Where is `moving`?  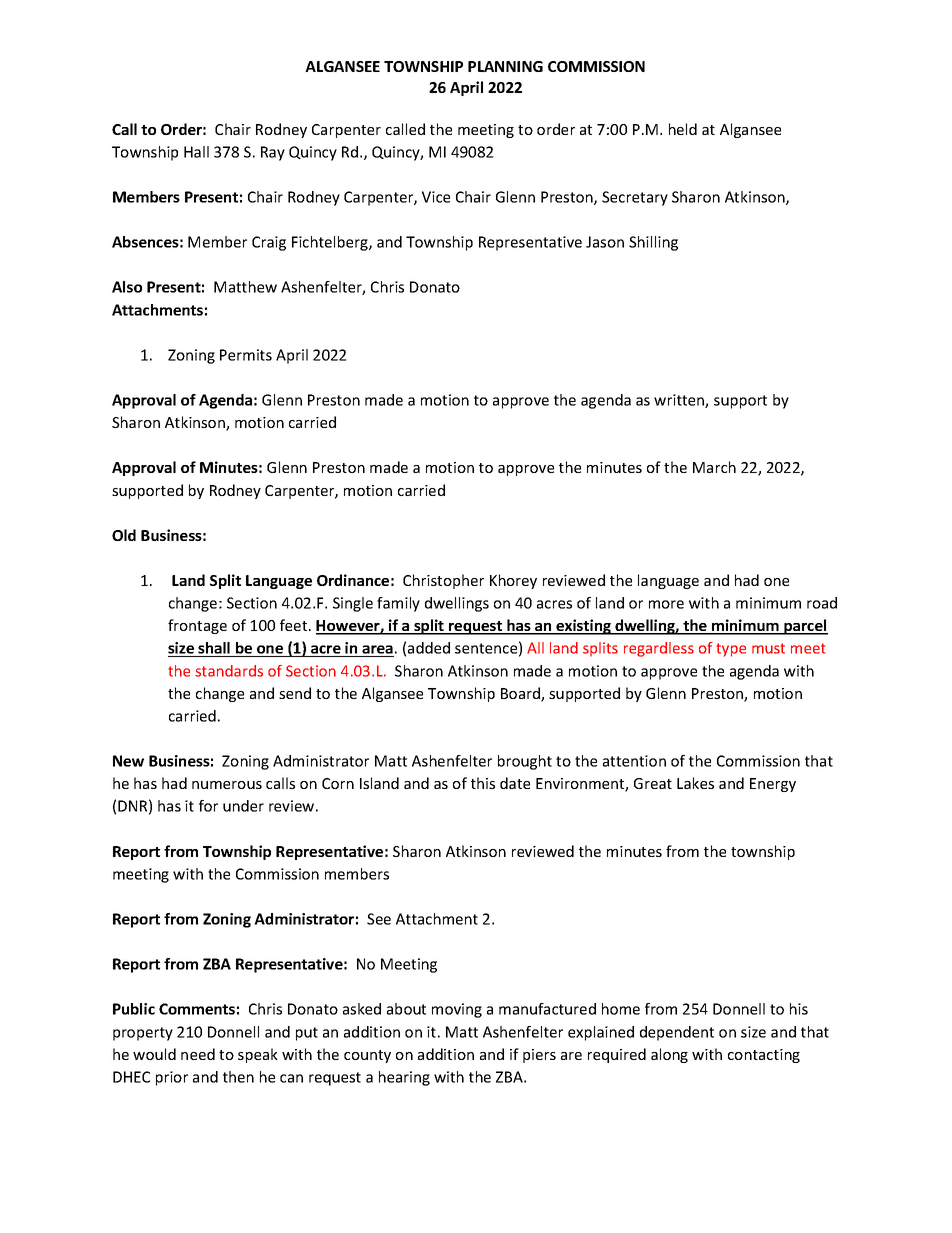 moving is located at coordinates (457, 1010).
